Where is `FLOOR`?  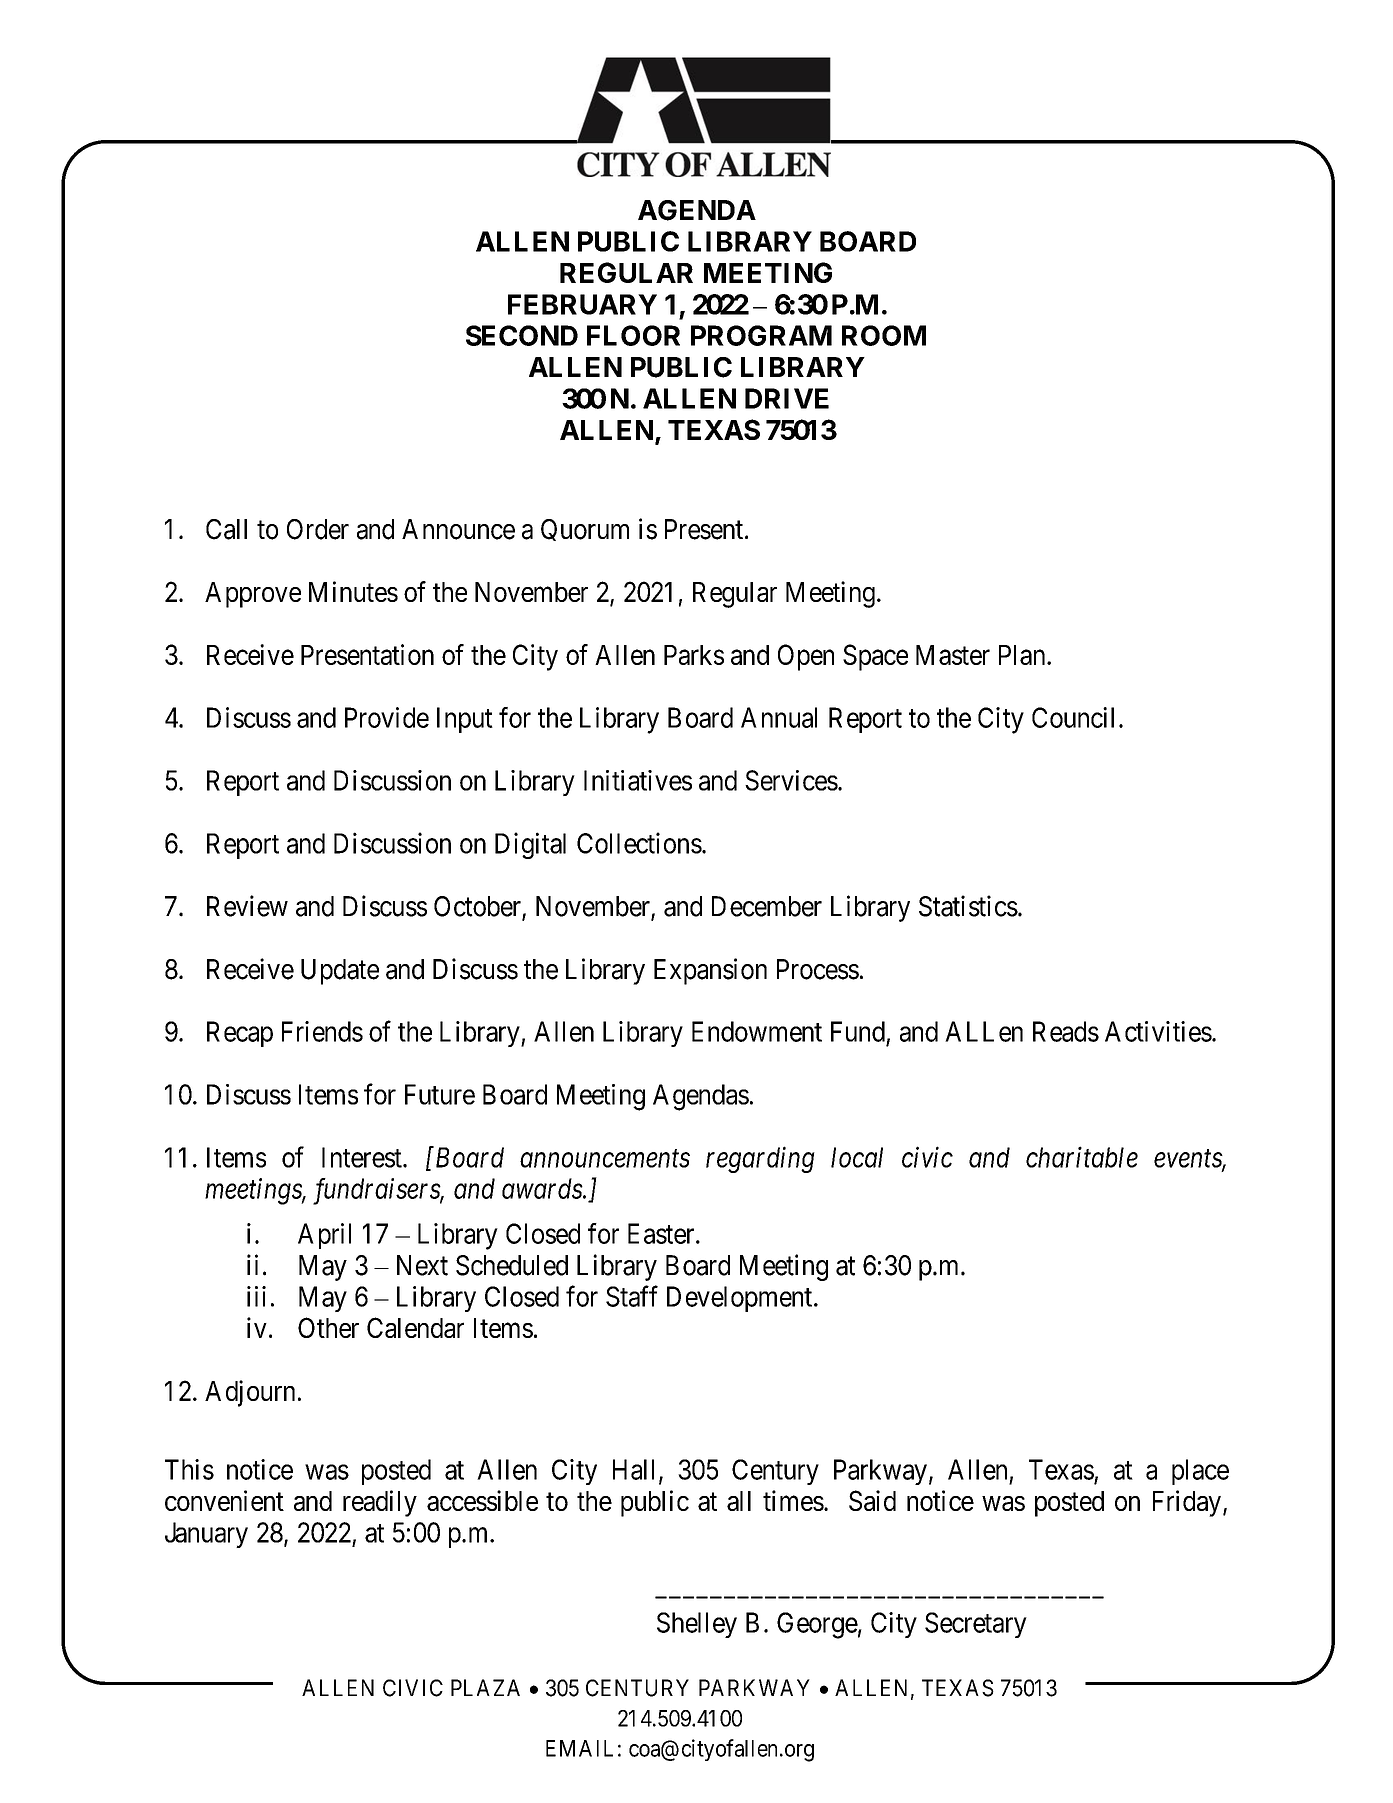
FLOOR is located at coordinates (633, 335).
